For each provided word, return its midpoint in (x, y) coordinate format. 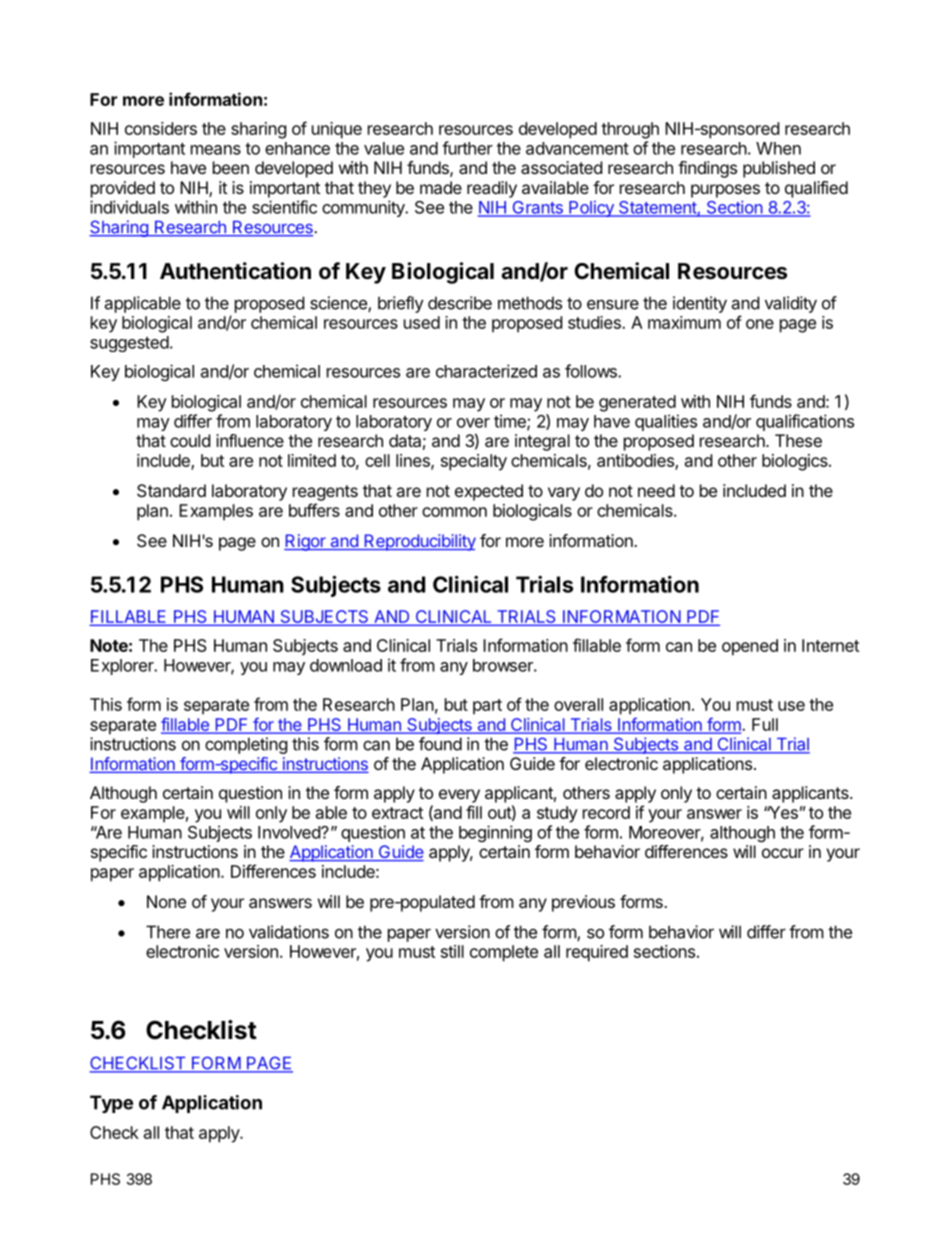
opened (750, 647)
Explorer (123, 667)
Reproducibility (419, 542)
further (467, 148)
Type (111, 1104)
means (216, 150)
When (778, 148)
